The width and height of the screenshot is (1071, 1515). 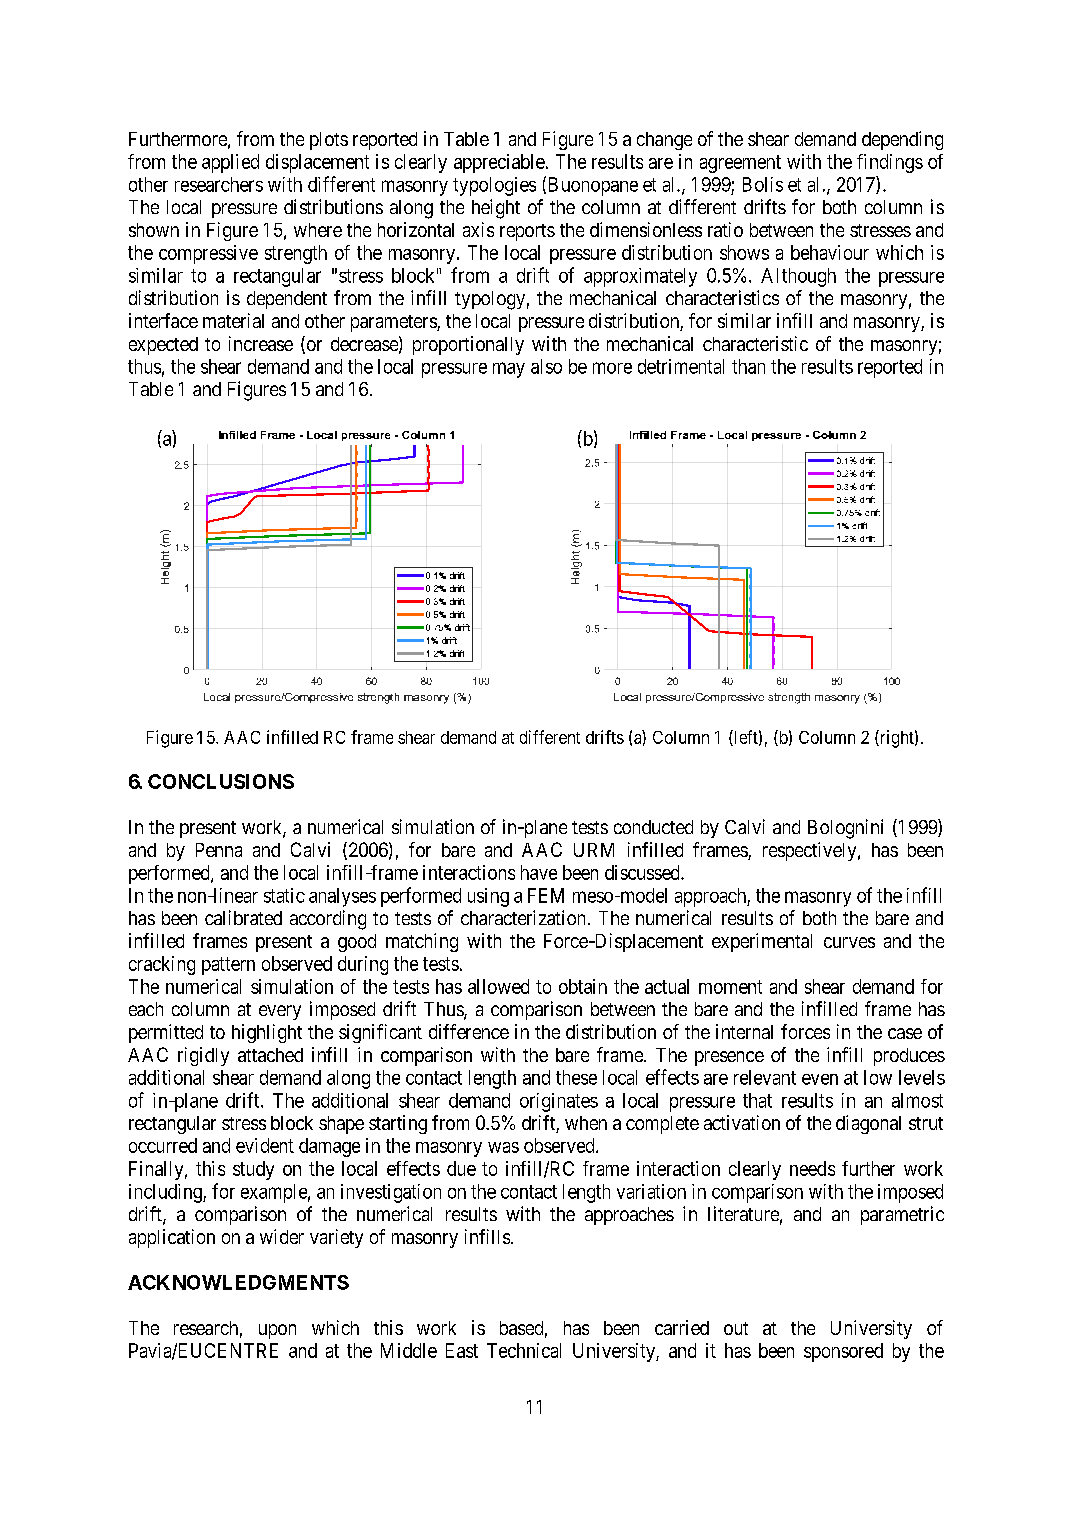 I want to click on appreciable, so click(x=499, y=163).
